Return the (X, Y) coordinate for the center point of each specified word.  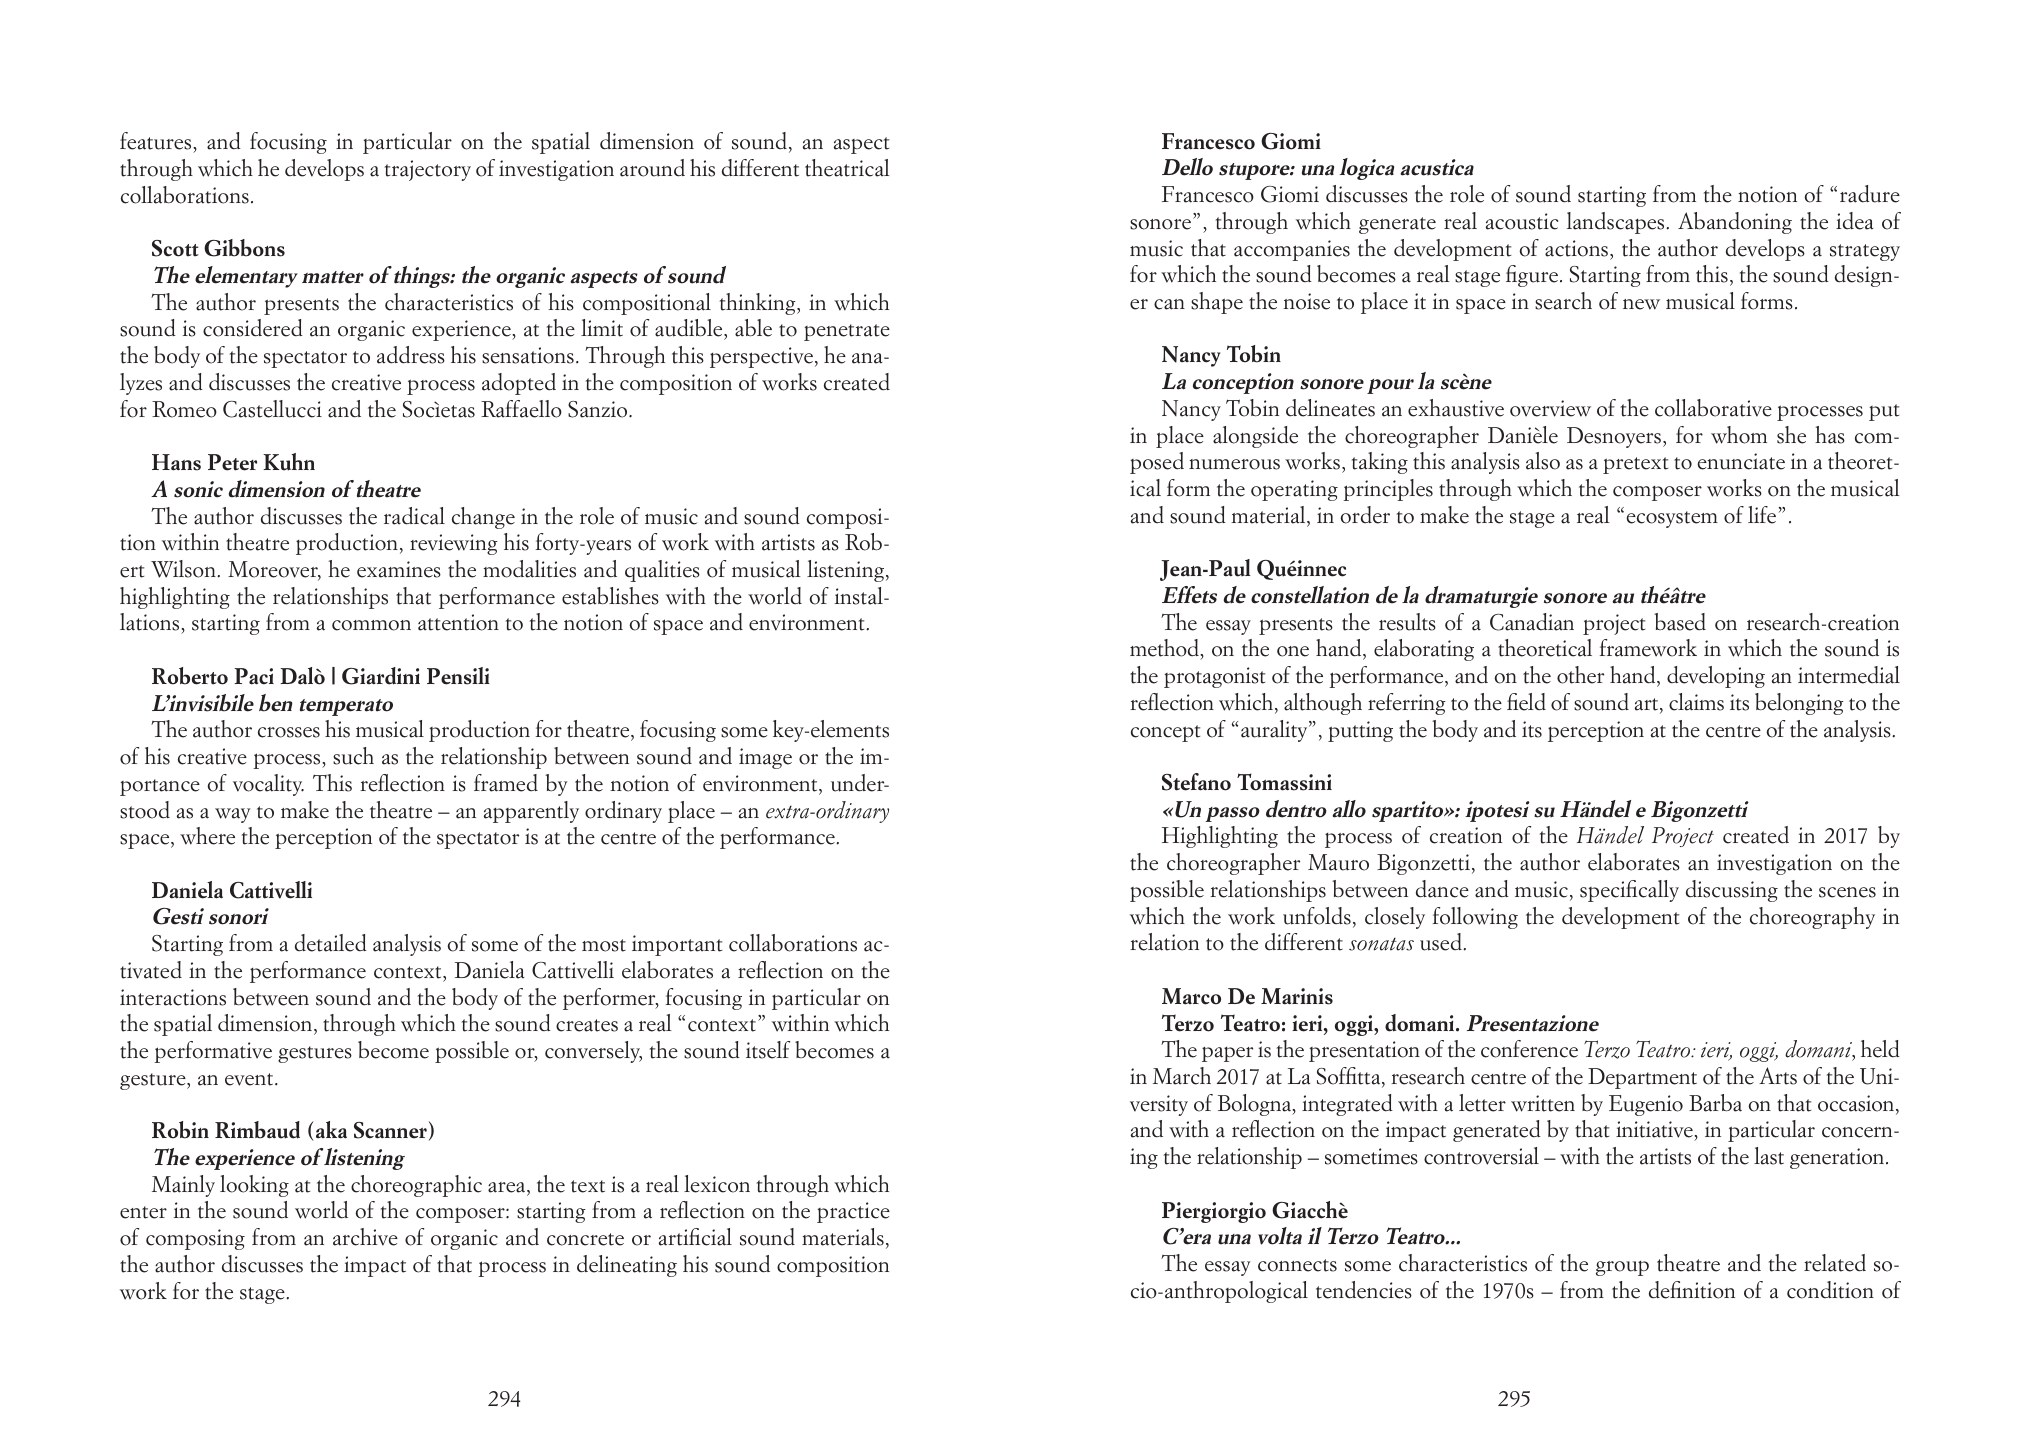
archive (365, 1237)
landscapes (1617, 223)
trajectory (427, 170)
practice (853, 1212)
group (1622, 1268)
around (652, 168)
